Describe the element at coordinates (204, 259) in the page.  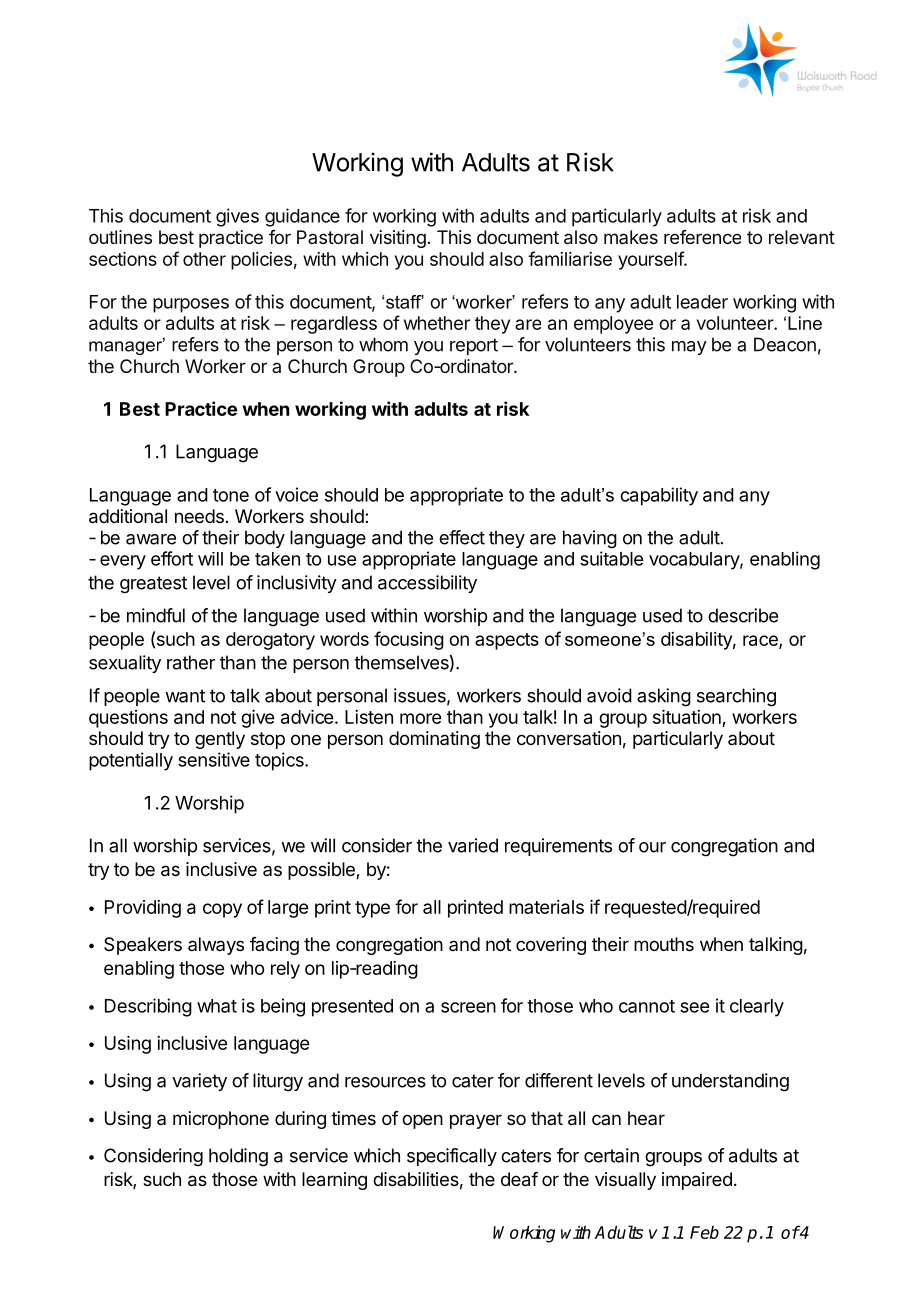
I see `other` at that location.
